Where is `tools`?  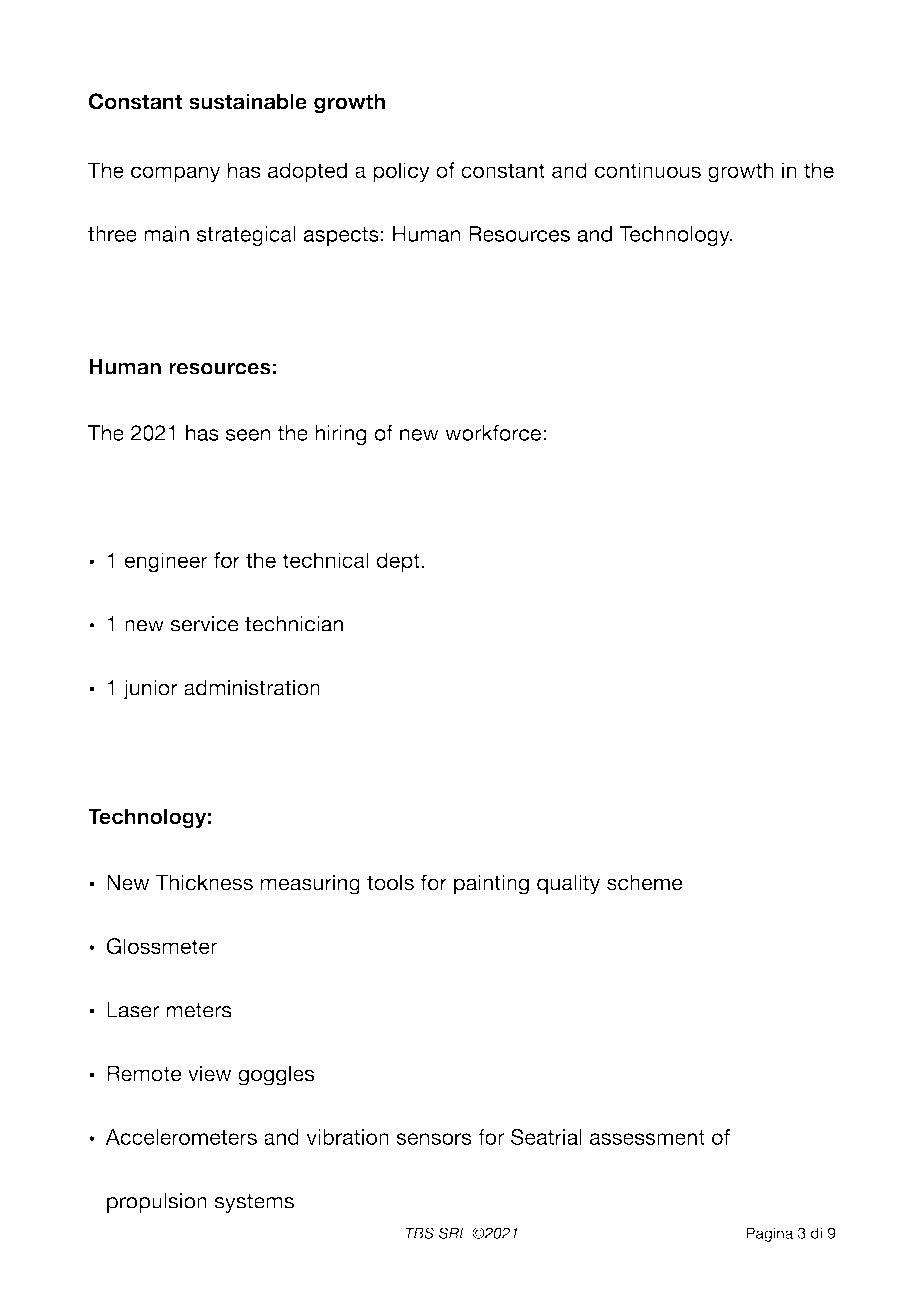
tools is located at coordinates (390, 882).
